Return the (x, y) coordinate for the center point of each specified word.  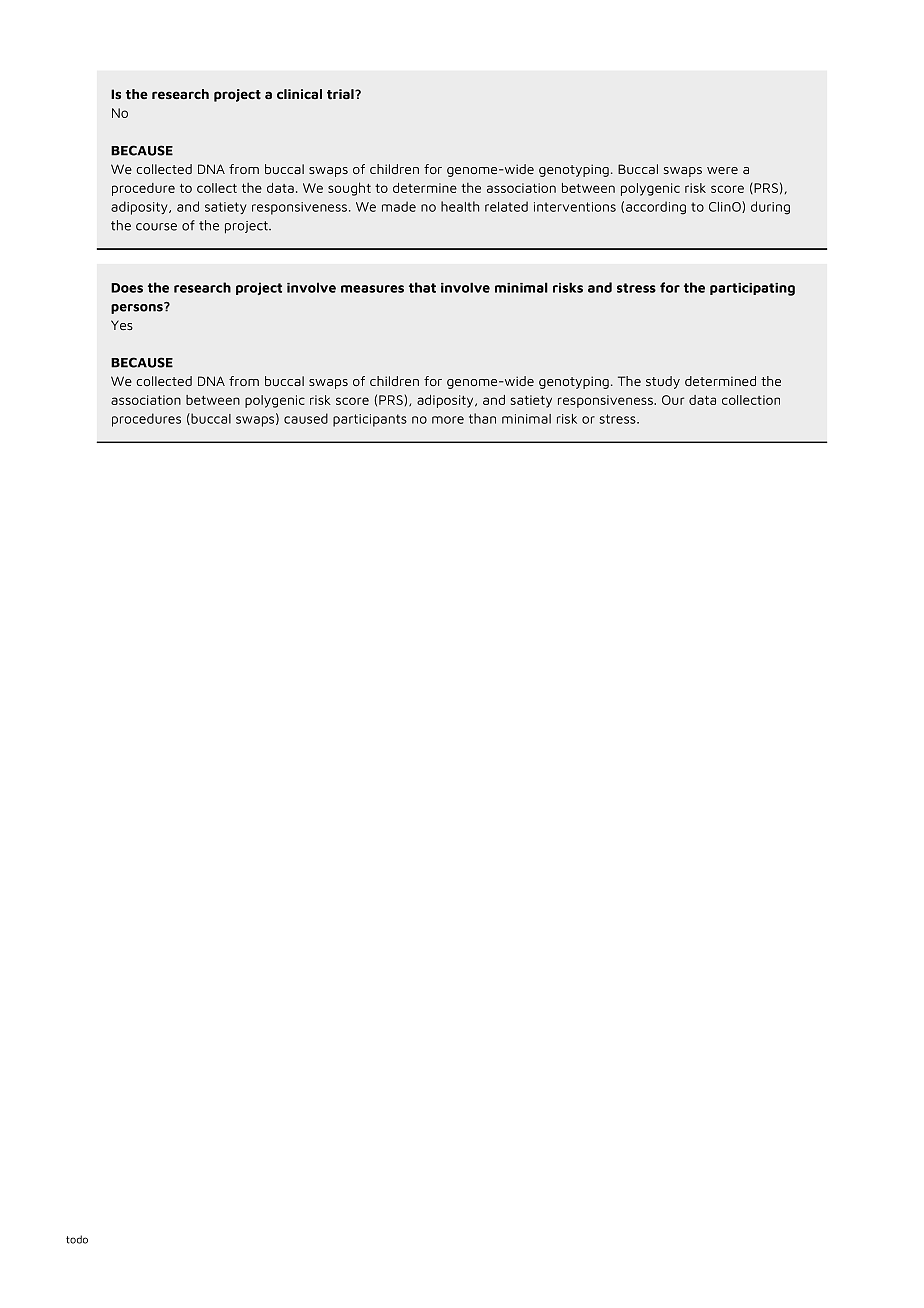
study (663, 382)
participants (370, 420)
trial (341, 94)
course (156, 227)
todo (77, 1239)
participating (752, 289)
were (722, 170)
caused (306, 418)
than (482, 418)
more (448, 420)
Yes (122, 325)
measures (372, 289)
